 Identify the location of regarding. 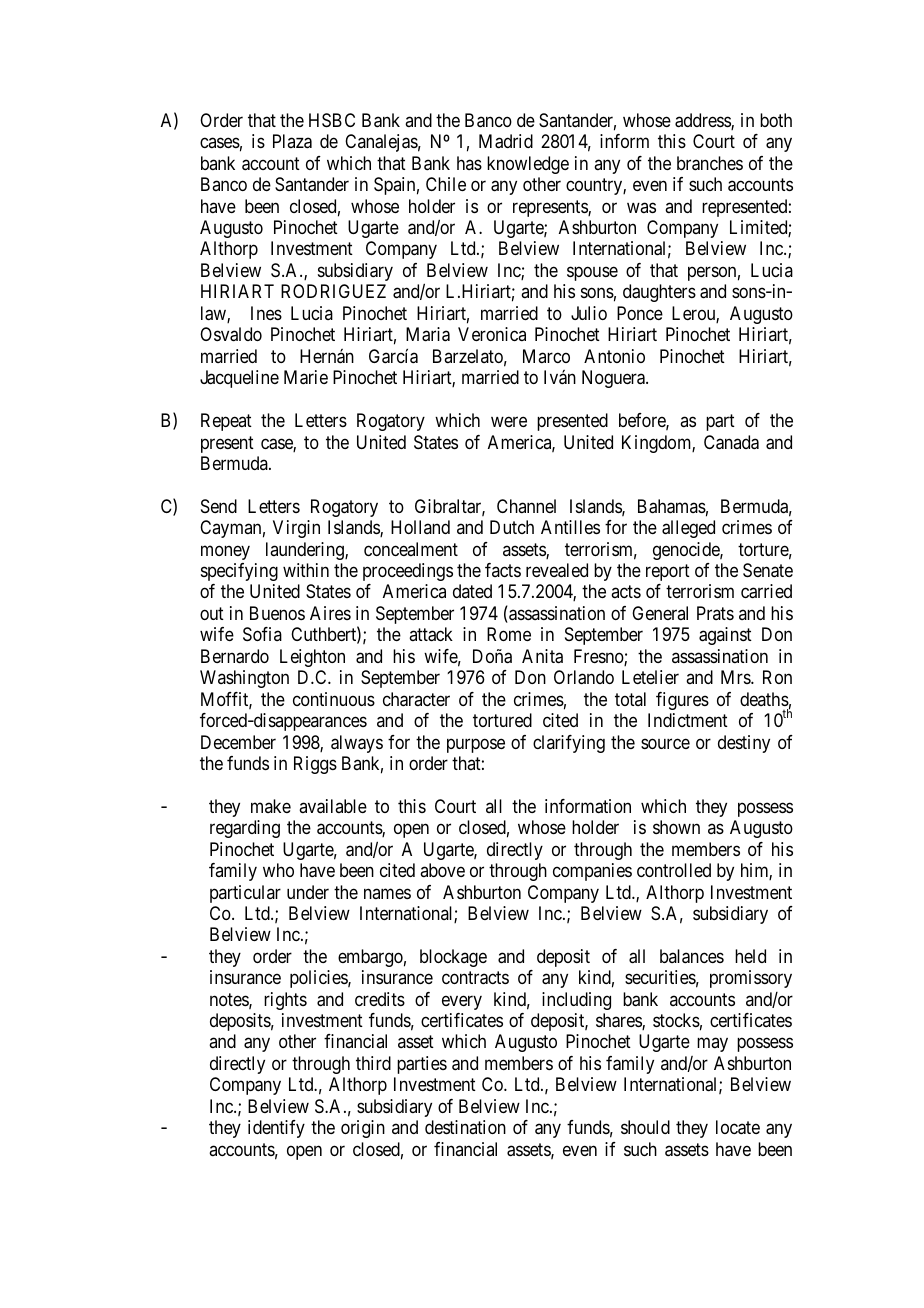
(245, 829).
